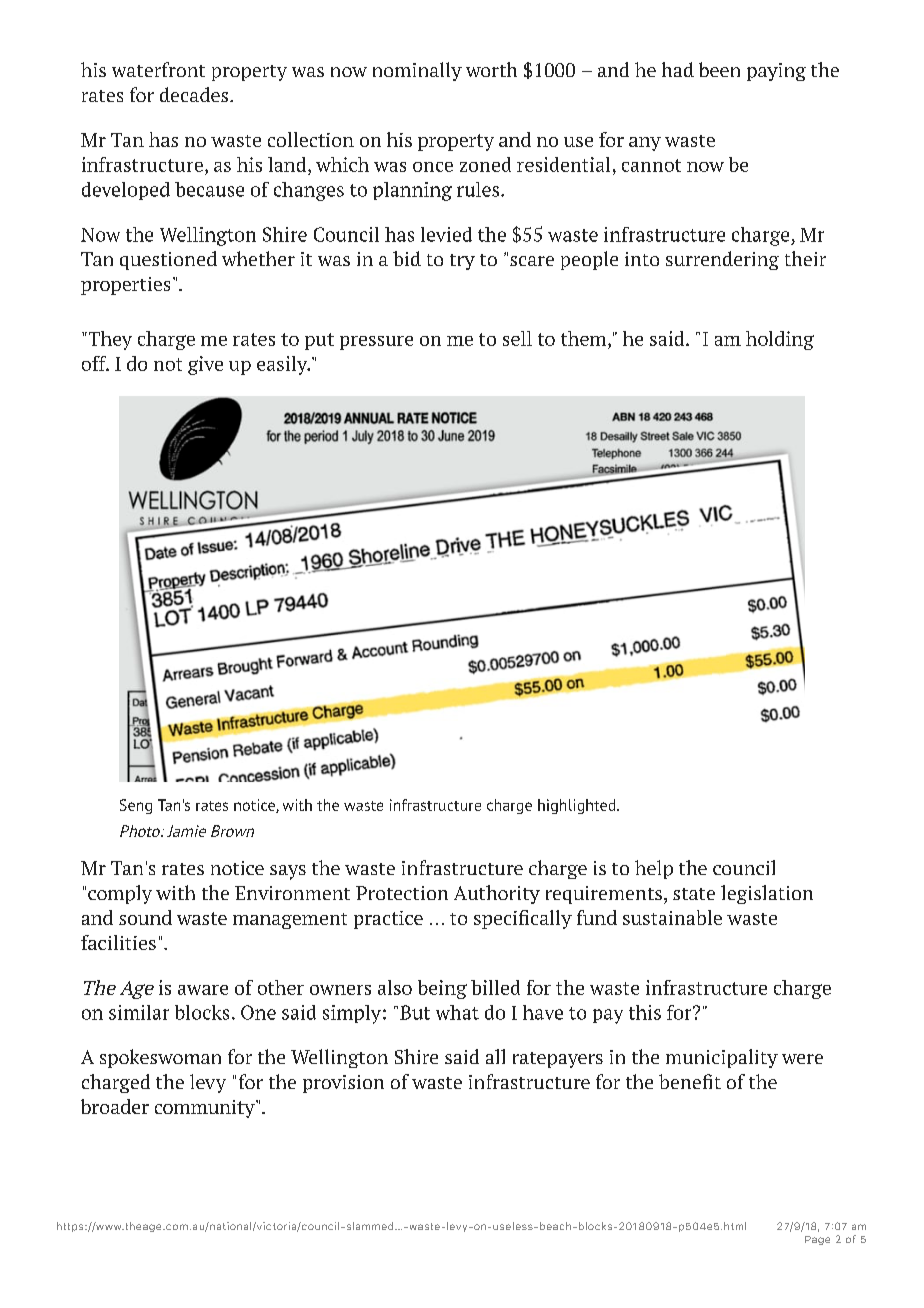  I want to click on been, so click(719, 69).
